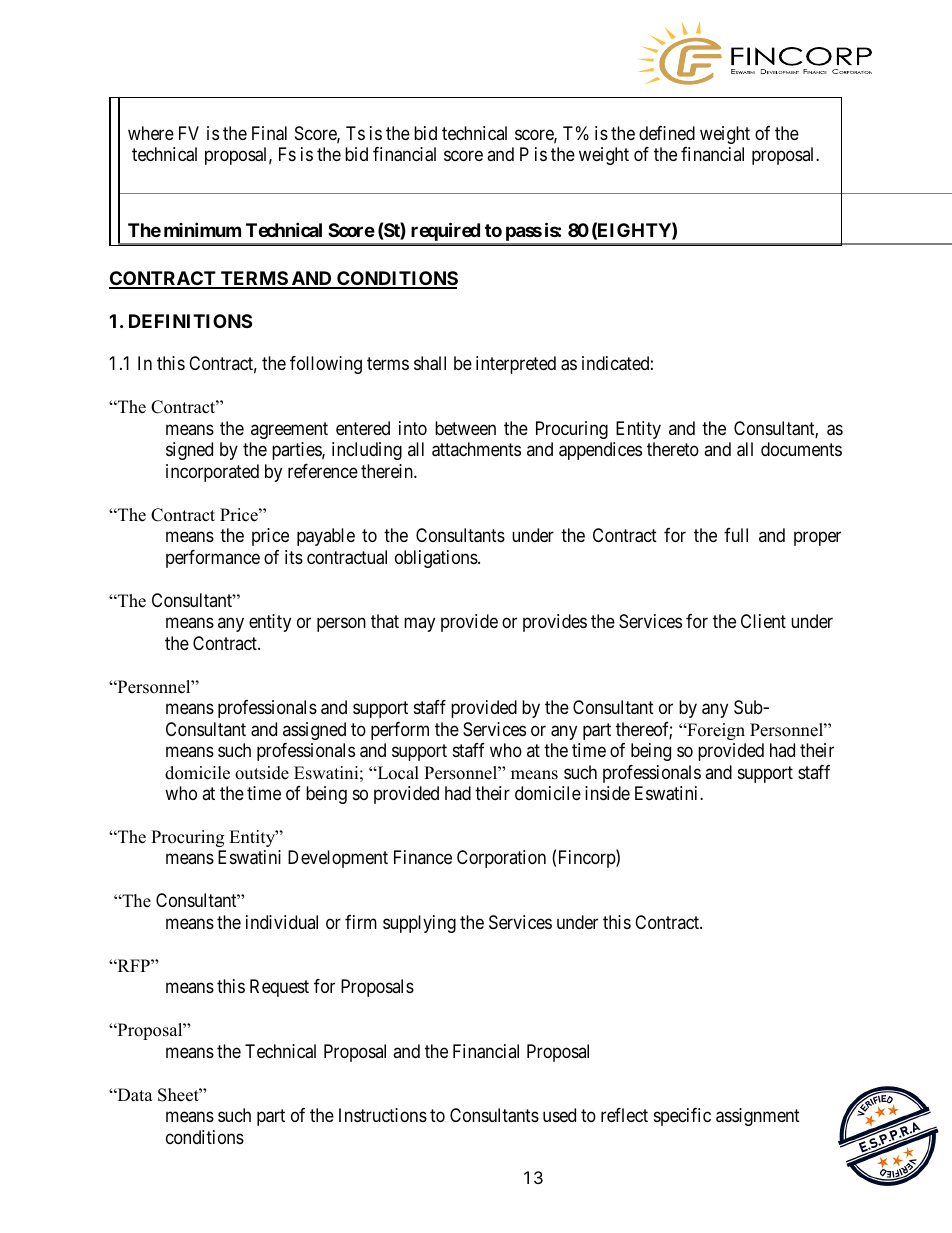 This screenshot has width=952, height=1233. I want to click on interpreted, so click(516, 365).
